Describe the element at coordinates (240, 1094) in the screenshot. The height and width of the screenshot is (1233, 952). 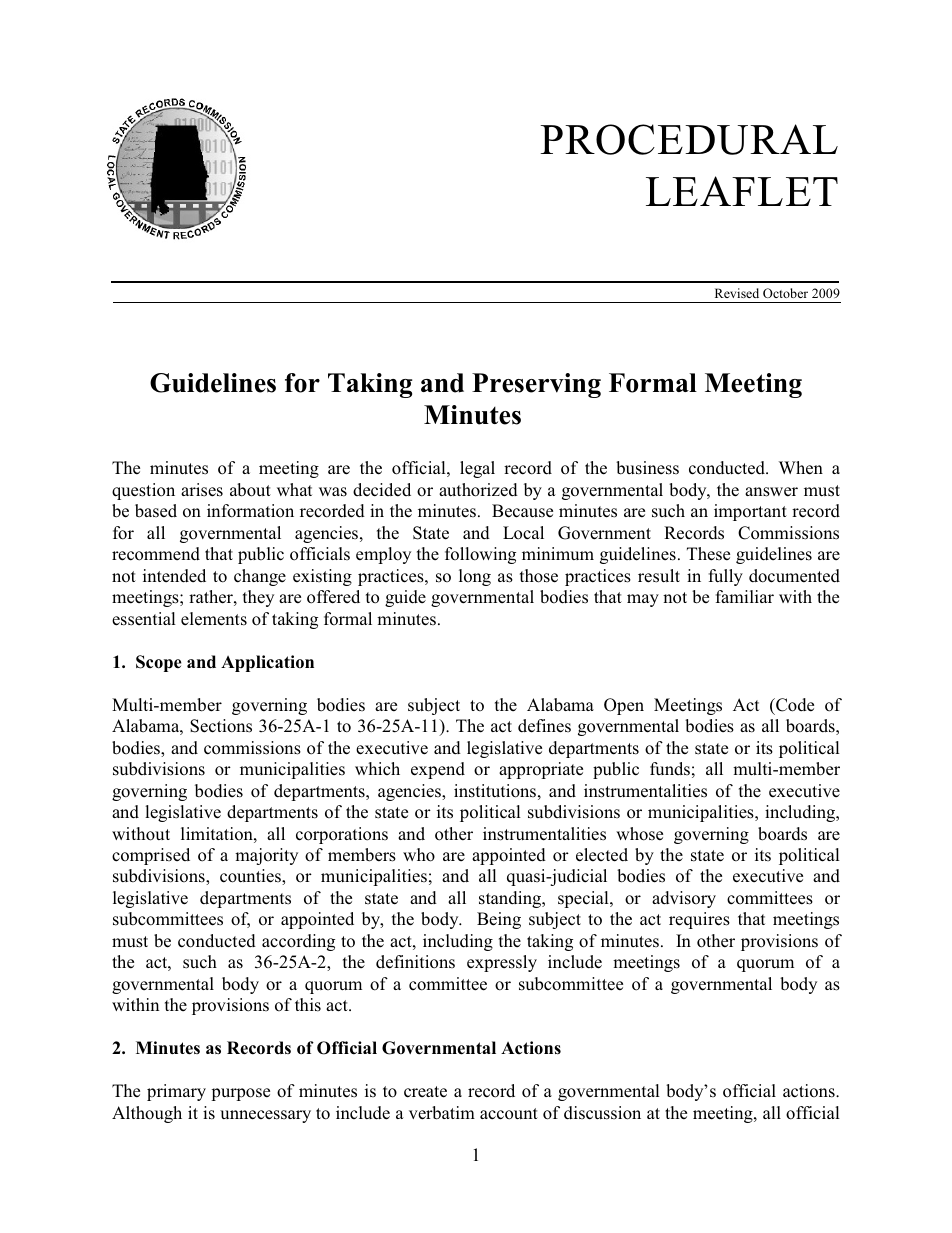
I see `purpose` at that location.
